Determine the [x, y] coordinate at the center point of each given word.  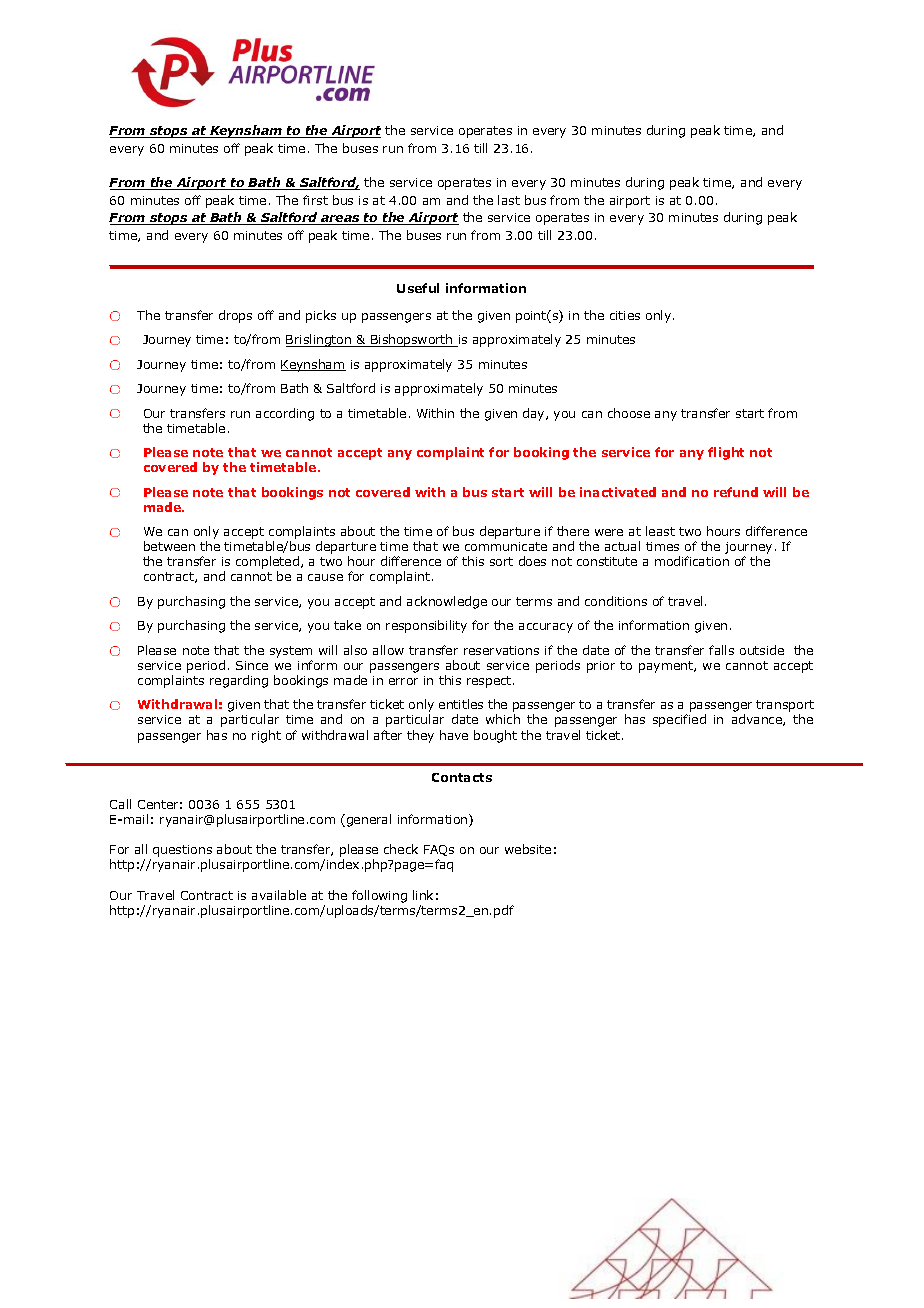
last [509, 200]
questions [182, 852]
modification [692, 561]
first [315, 200]
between [169, 546]
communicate [506, 546]
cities [625, 315]
